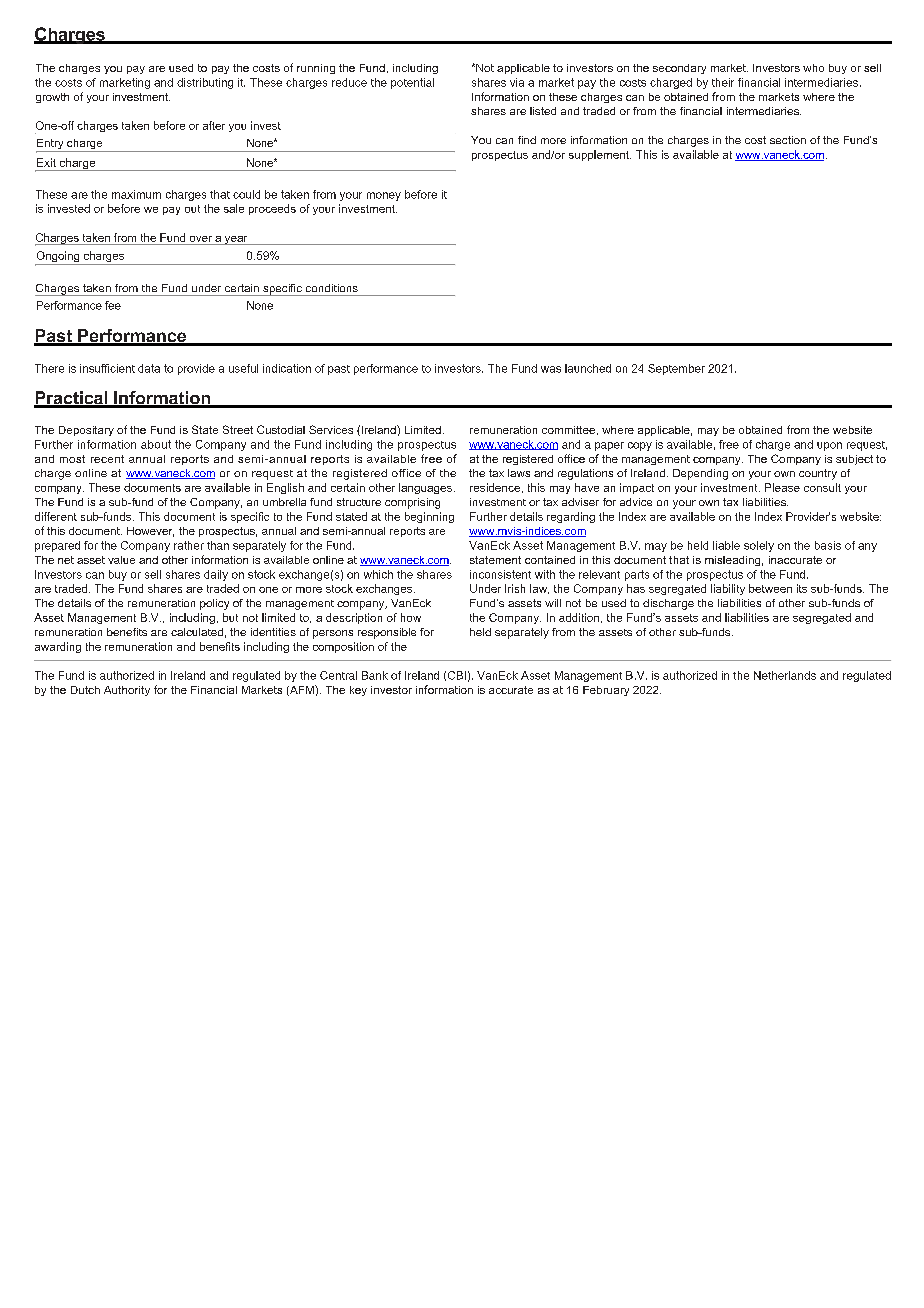 This document has width=924, height=1308. I want to click on section, so click(788, 140).
